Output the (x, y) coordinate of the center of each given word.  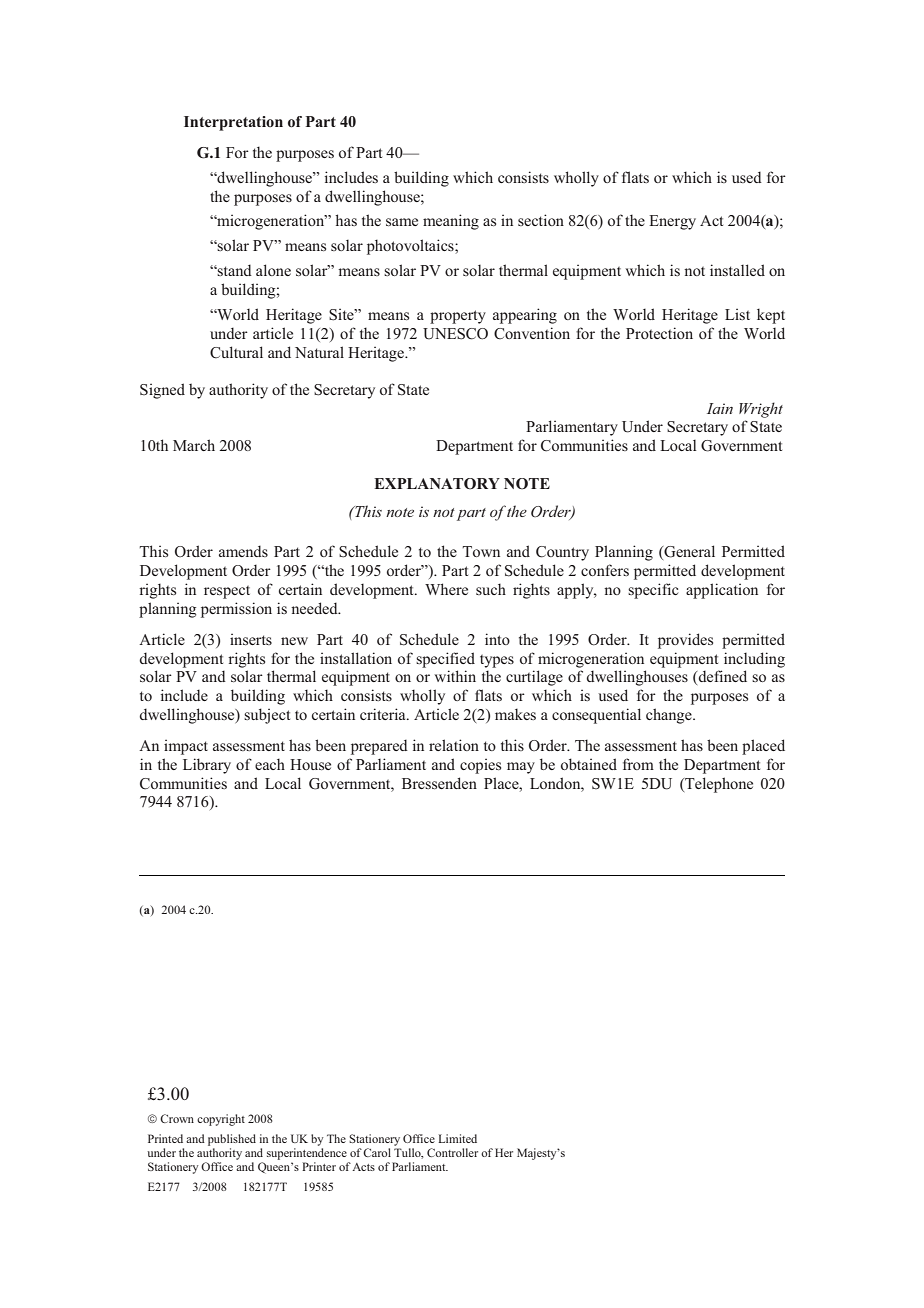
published (232, 1141)
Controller (452, 1152)
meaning (451, 222)
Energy (672, 222)
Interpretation (233, 123)
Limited (457, 1138)
